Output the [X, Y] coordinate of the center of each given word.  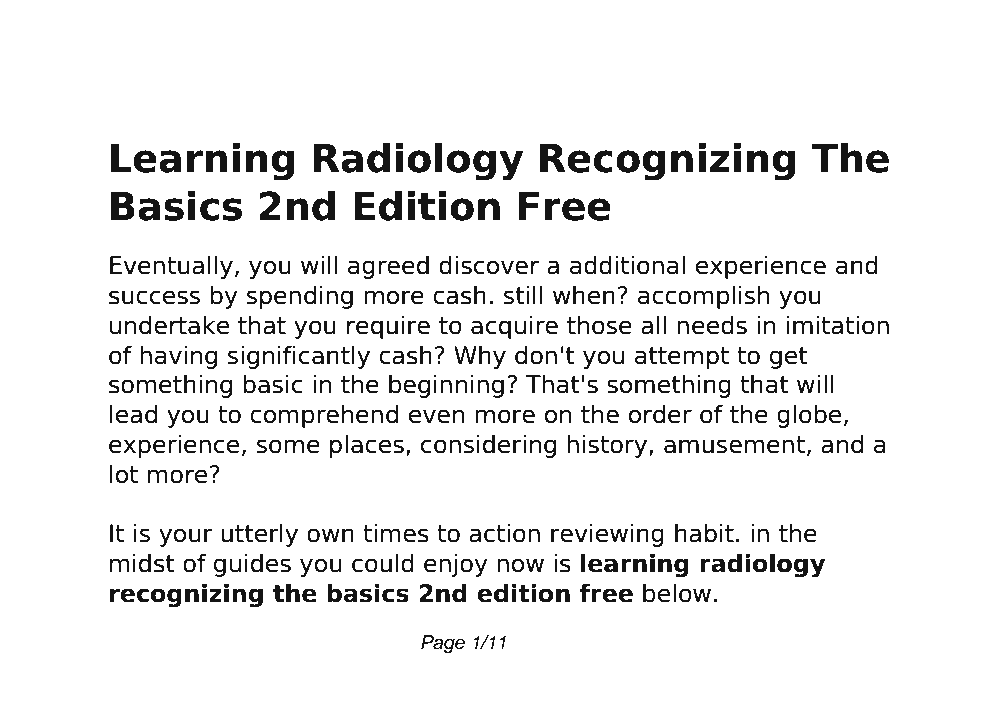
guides [252, 565]
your [186, 537]
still [523, 295]
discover [489, 265]
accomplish [704, 297]
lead [133, 414]
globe [809, 416]
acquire [514, 327]
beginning [446, 386]
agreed [388, 267]
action [504, 533]
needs [712, 325]
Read [142, 55]
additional [627, 265]
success [154, 297]
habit [704, 533]
